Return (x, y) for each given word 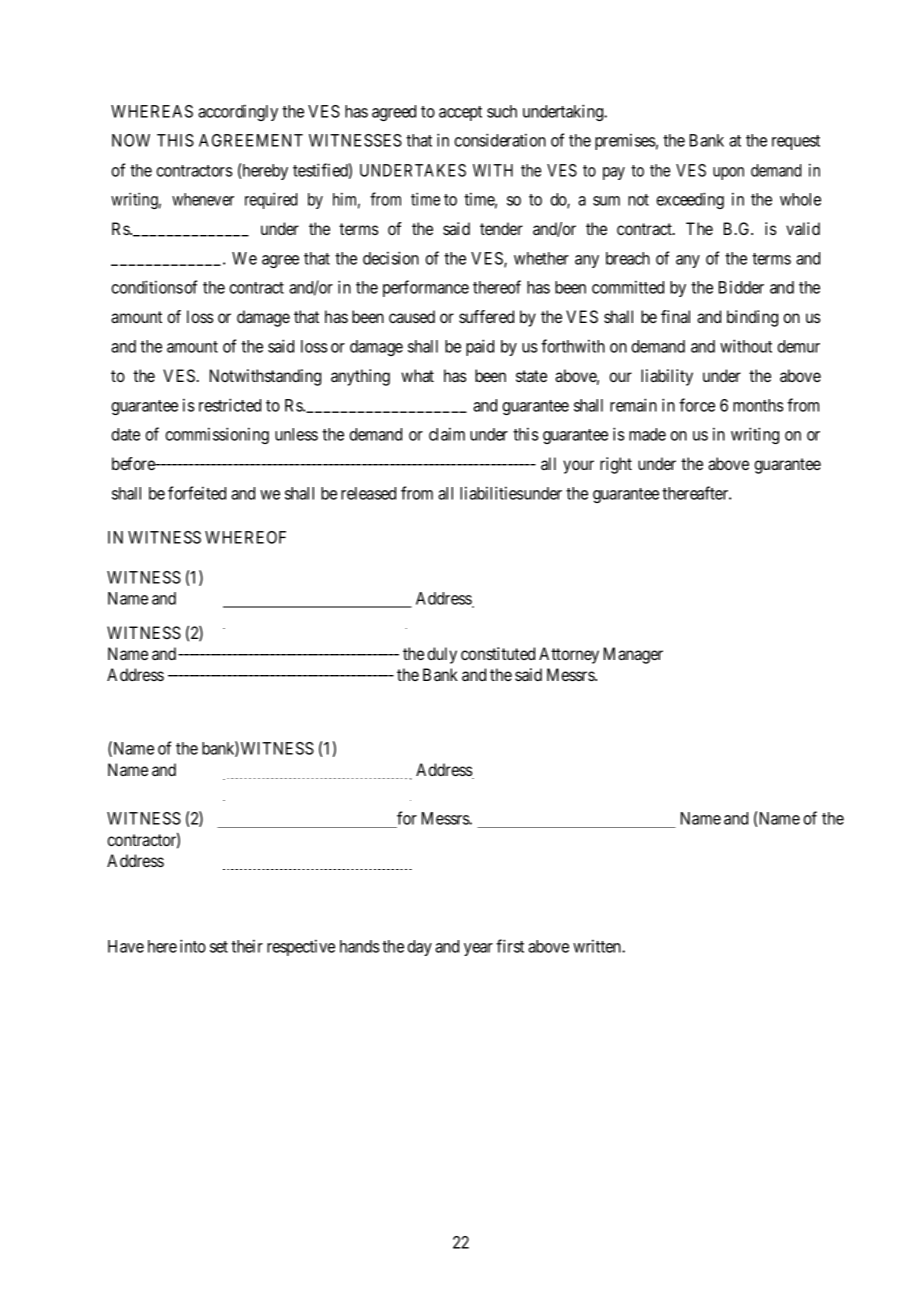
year (478, 949)
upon (728, 173)
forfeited (197, 493)
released (368, 493)
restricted (230, 405)
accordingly (238, 112)
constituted (498, 653)
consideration (500, 140)
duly (442, 655)
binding (752, 318)
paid (480, 347)
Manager (633, 655)
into (193, 946)
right (616, 465)
